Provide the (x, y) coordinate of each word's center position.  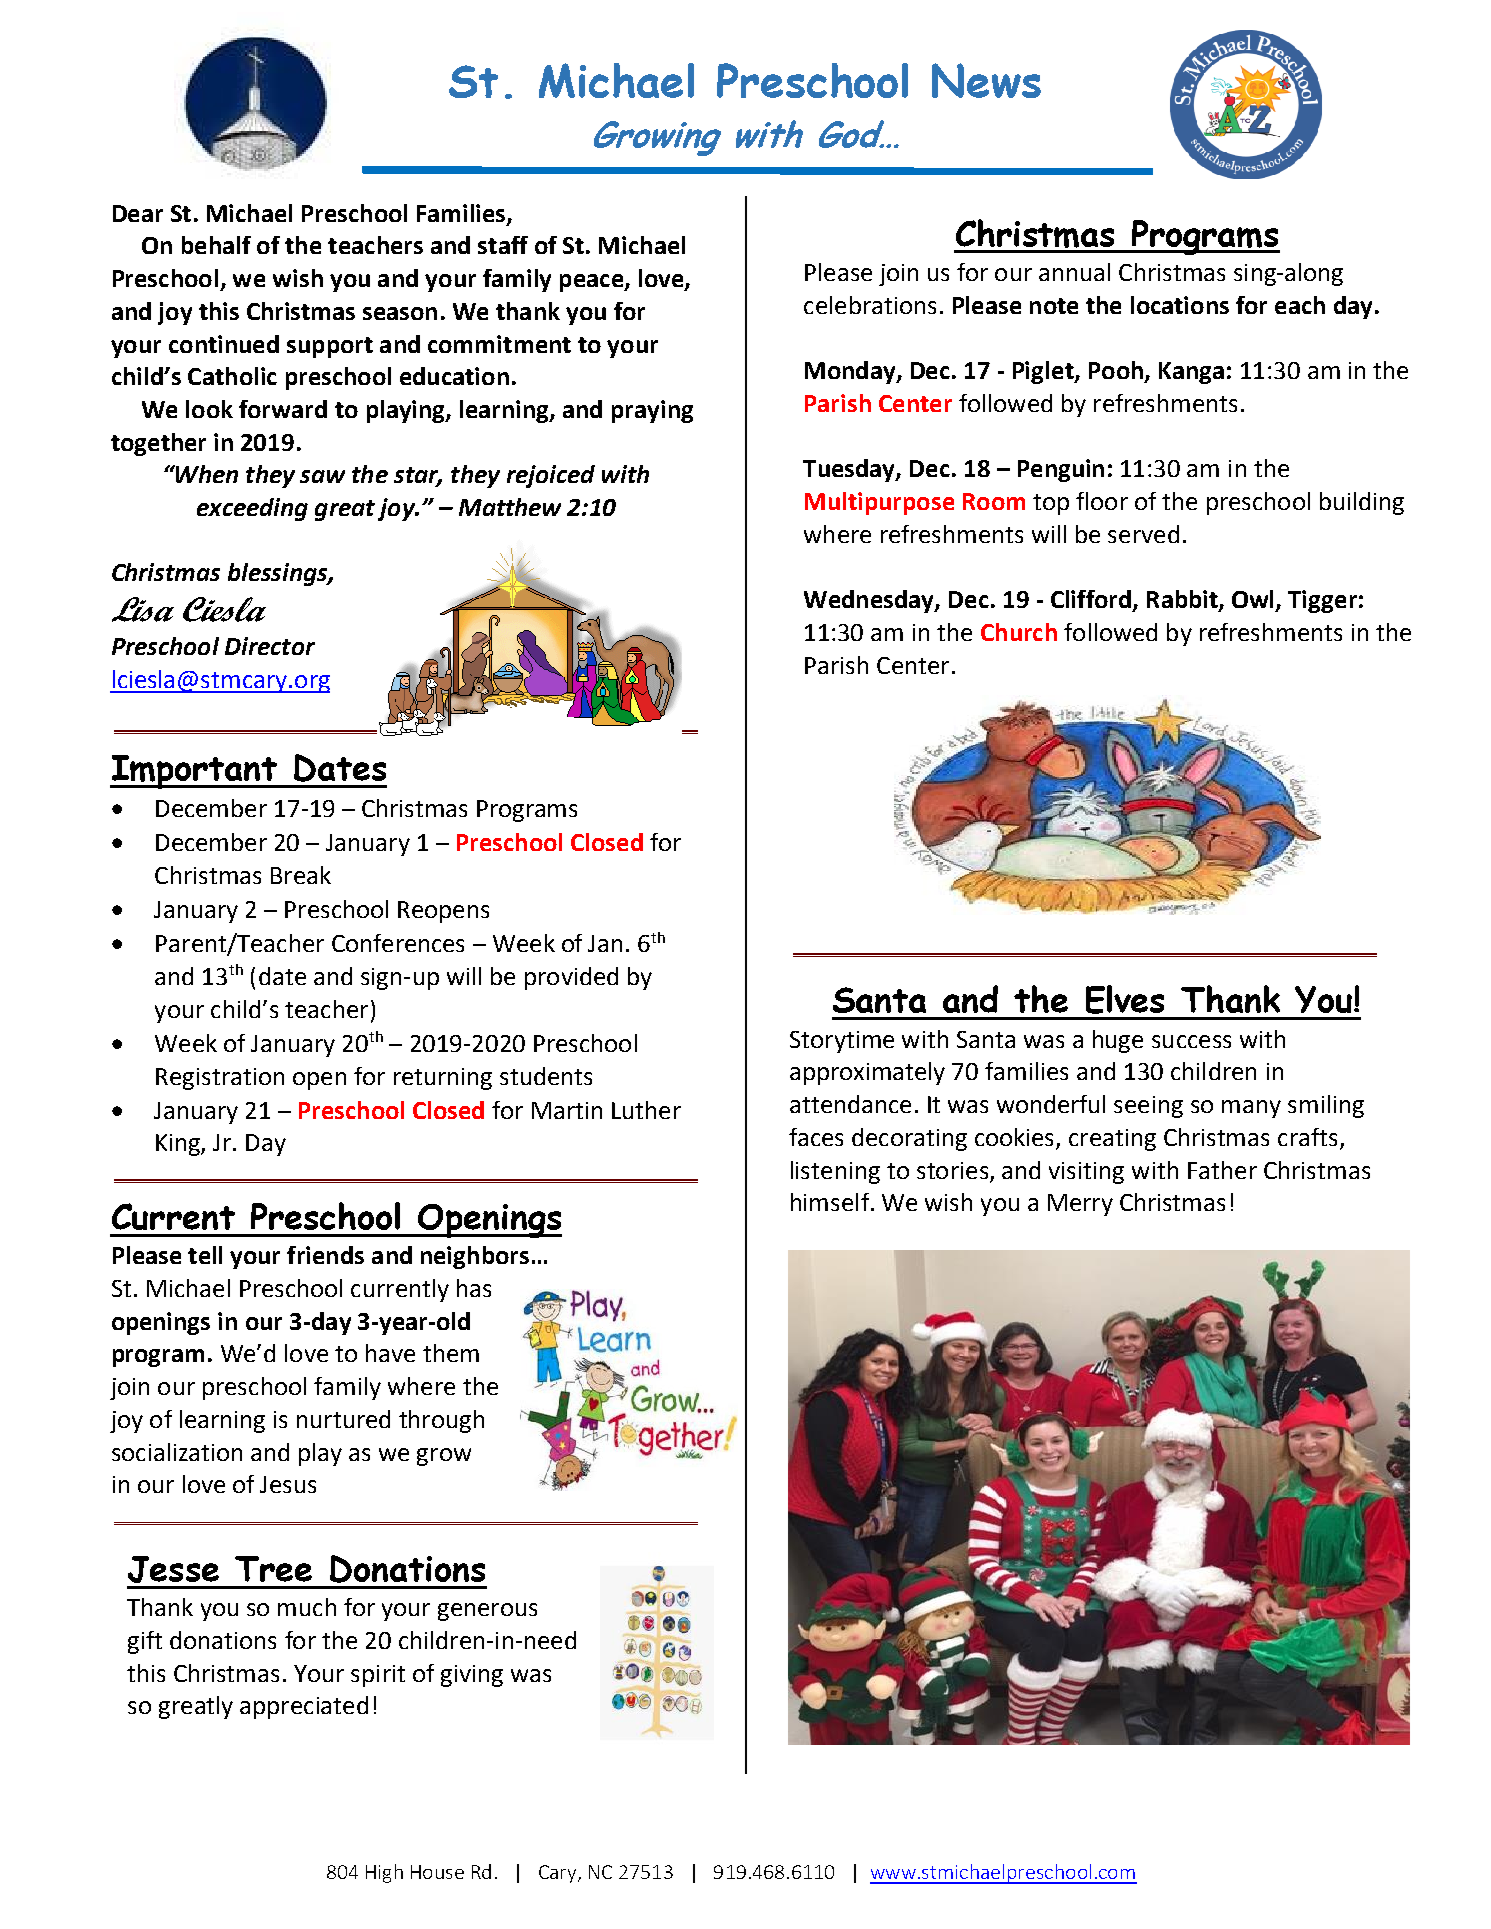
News (986, 80)
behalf (216, 245)
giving (472, 1676)
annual (1074, 272)
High (384, 1873)
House (437, 1872)
